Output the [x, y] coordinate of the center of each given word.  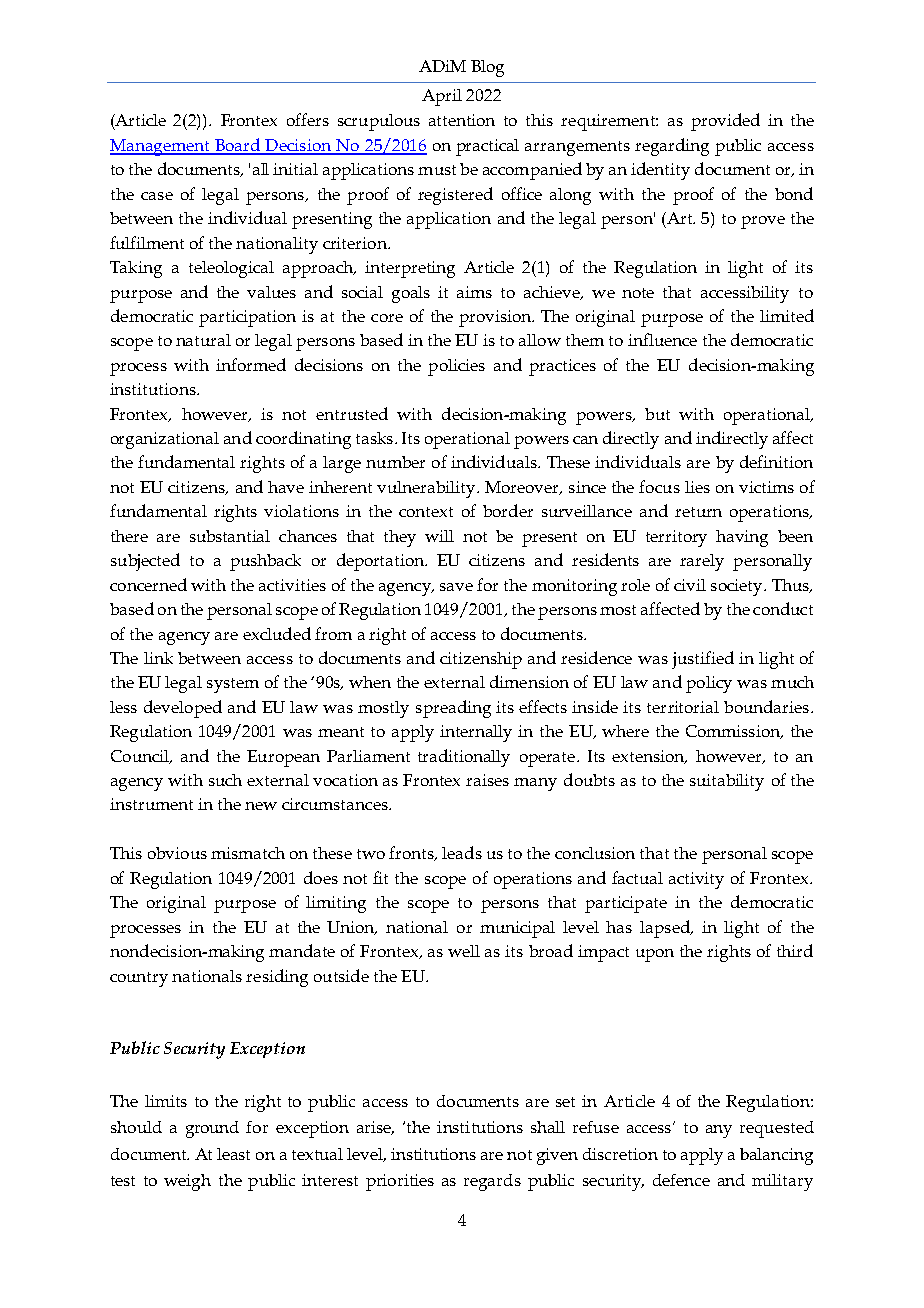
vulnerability [427, 489]
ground [212, 1129]
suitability [727, 782]
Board [237, 146]
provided [725, 122]
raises [487, 780]
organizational [165, 440]
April [442, 97]
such [225, 780]
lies [697, 487]
